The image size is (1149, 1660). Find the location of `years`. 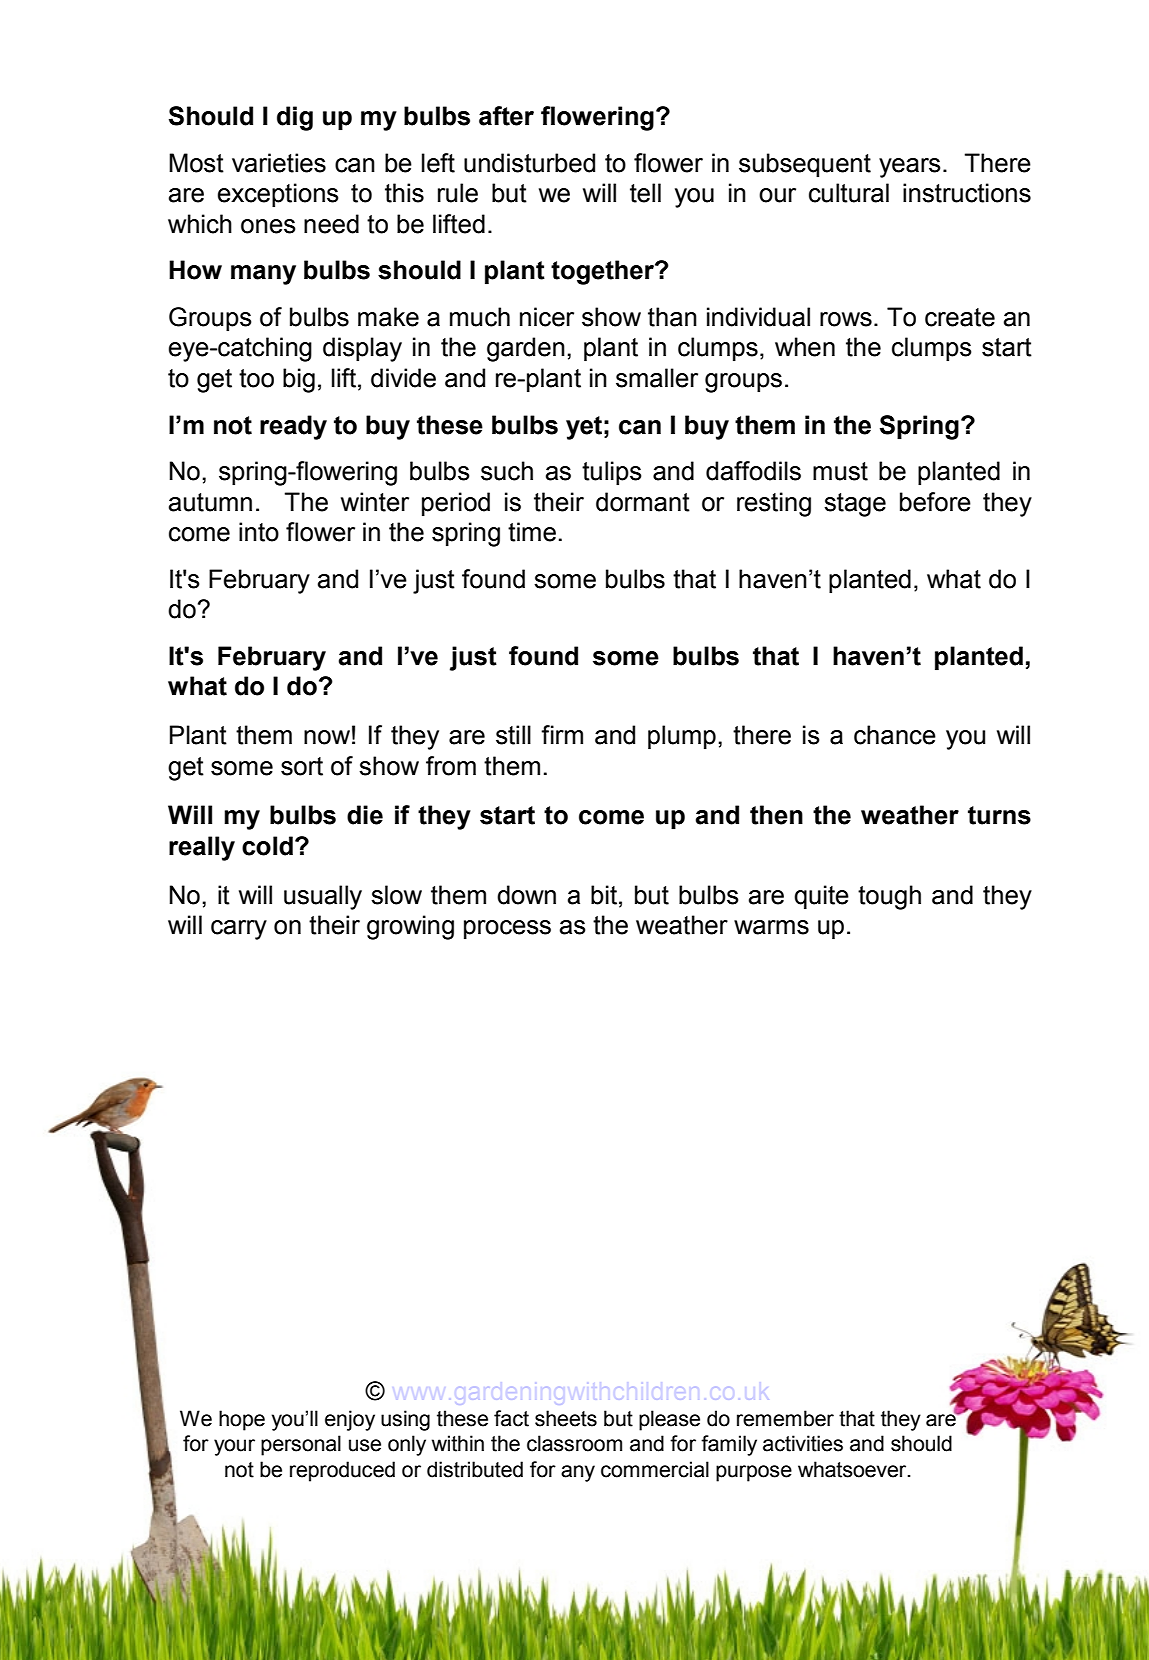

years is located at coordinates (910, 168).
